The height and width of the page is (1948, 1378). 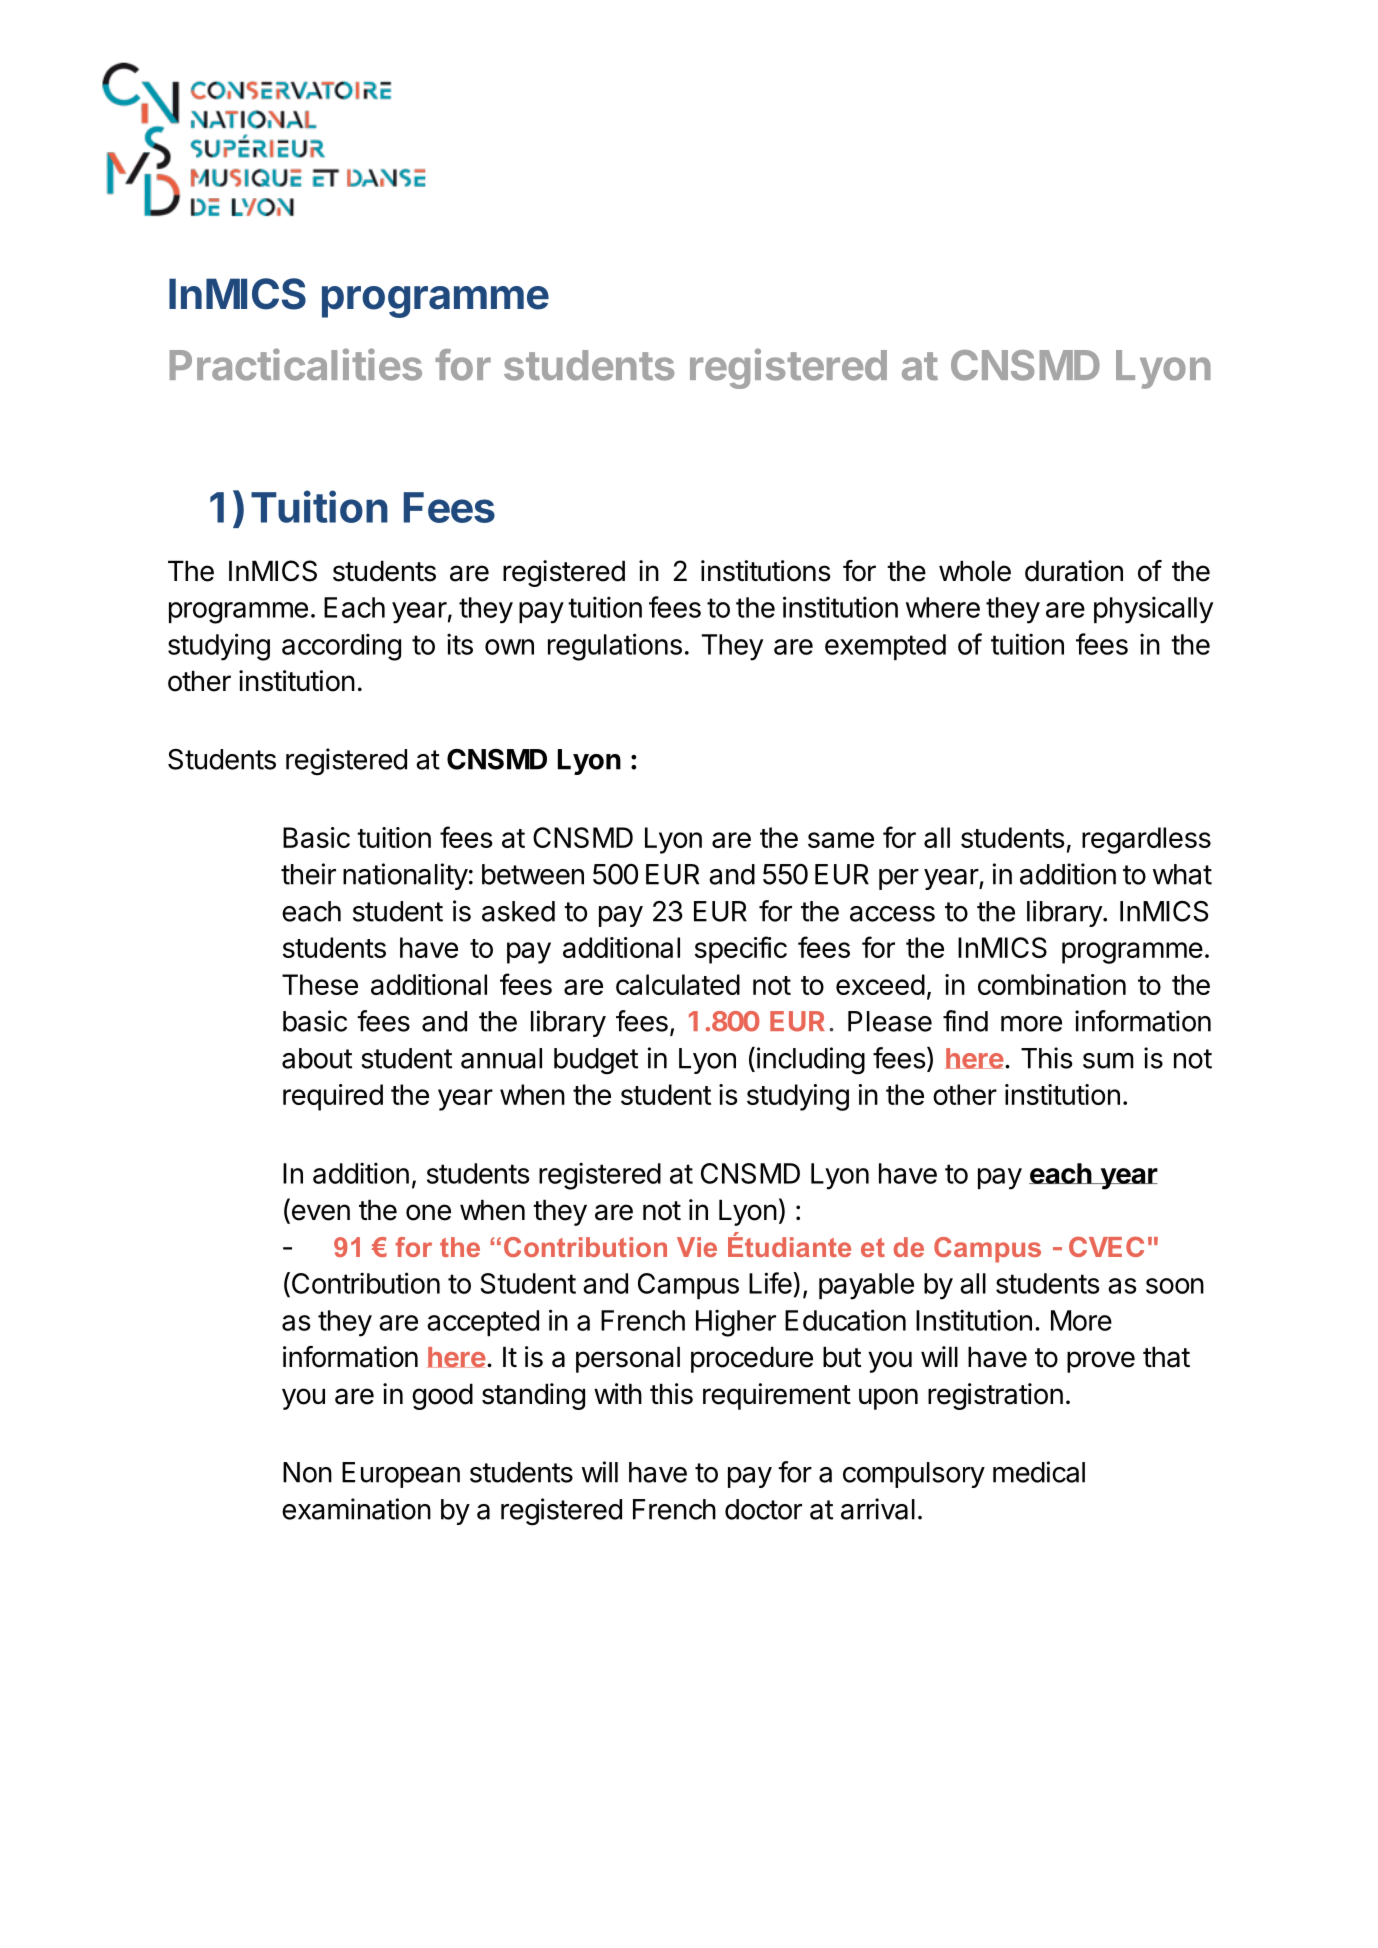 I want to click on including, so click(x=811, y=1061).
